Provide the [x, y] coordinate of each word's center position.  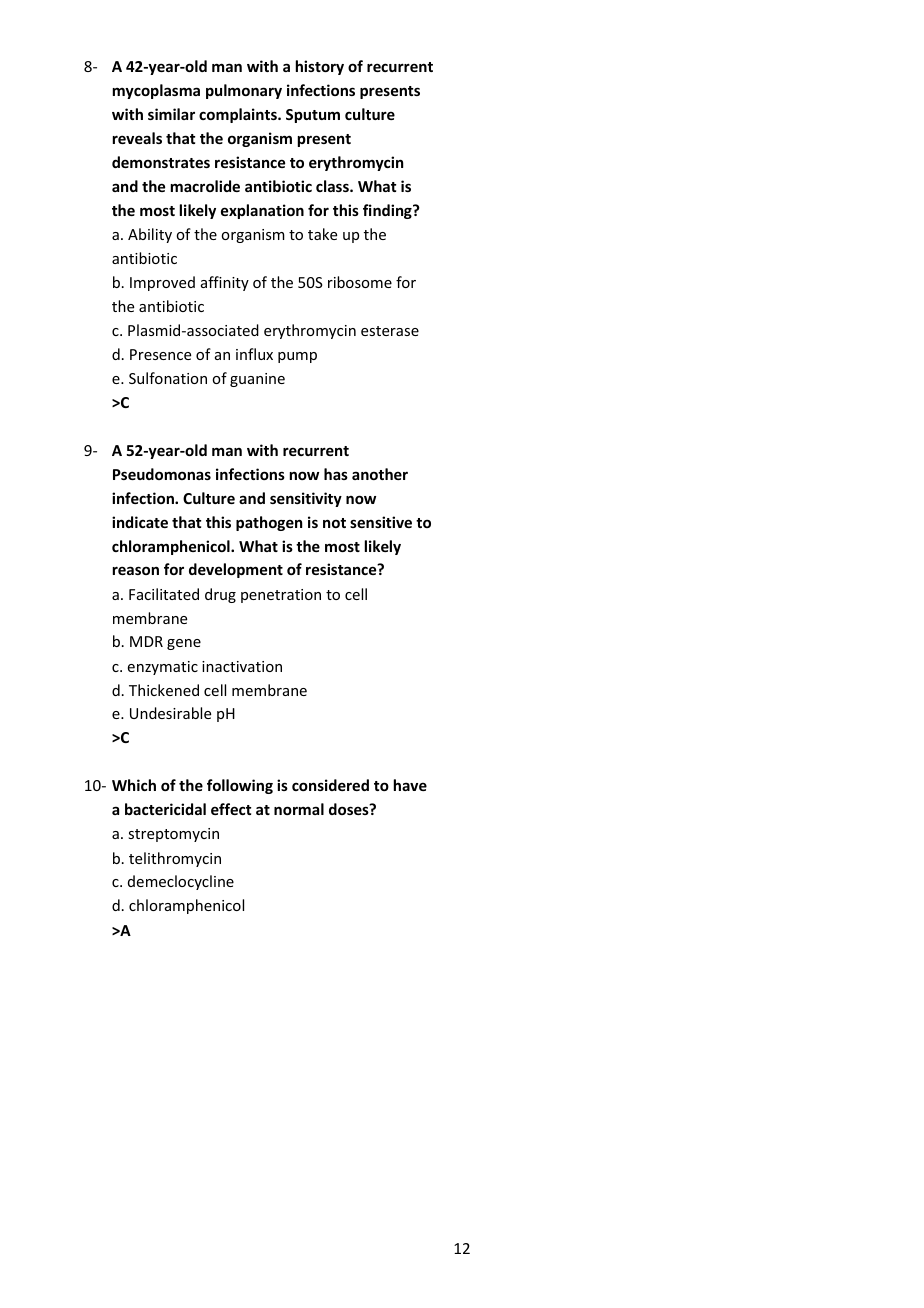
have [410, 785]
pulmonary [244, 91]
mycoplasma [156, 91]
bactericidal [165, 809]
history [320, 67]
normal [299, 809]
